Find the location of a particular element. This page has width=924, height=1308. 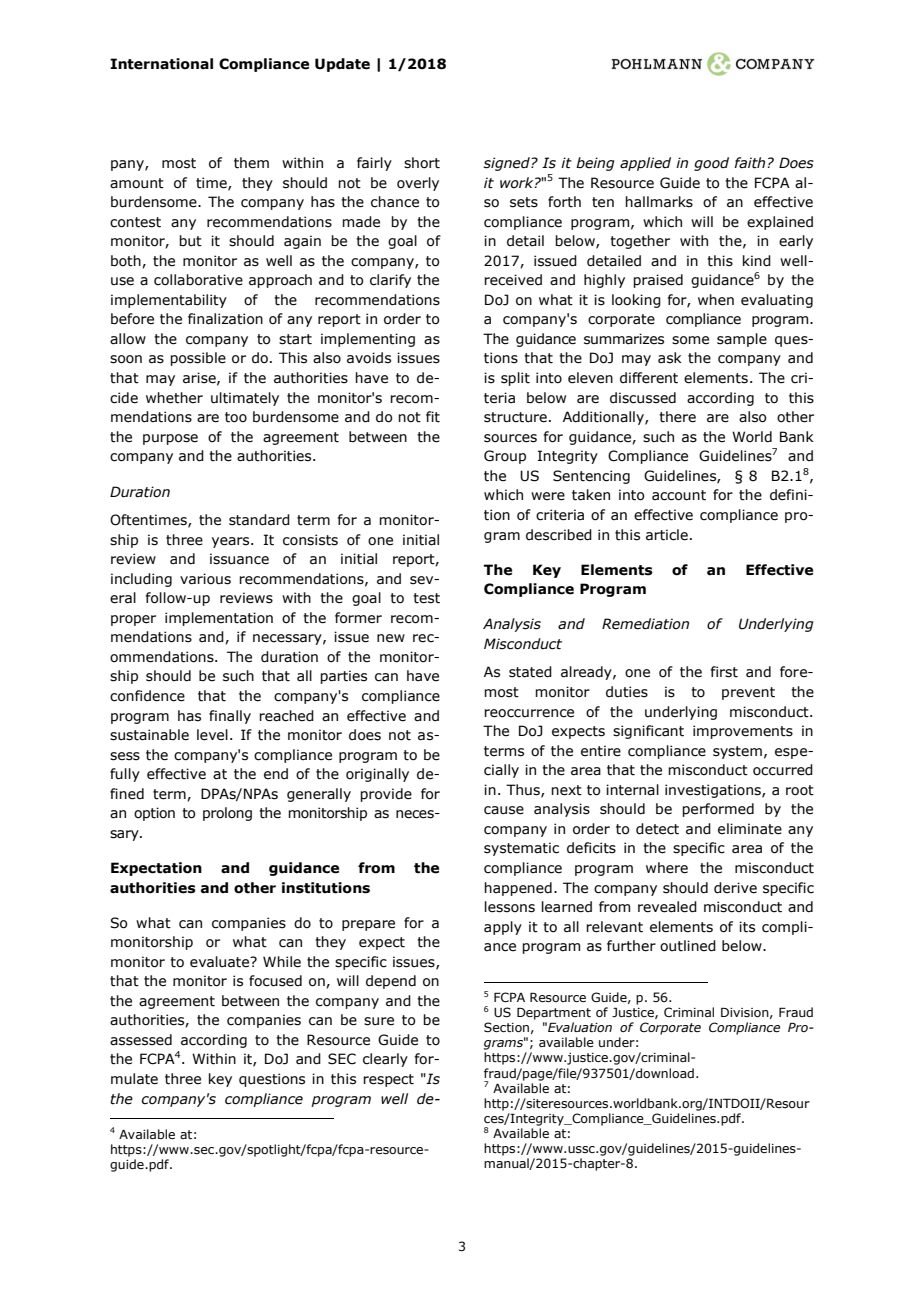

clarify is located at coordinates (390, 281).
